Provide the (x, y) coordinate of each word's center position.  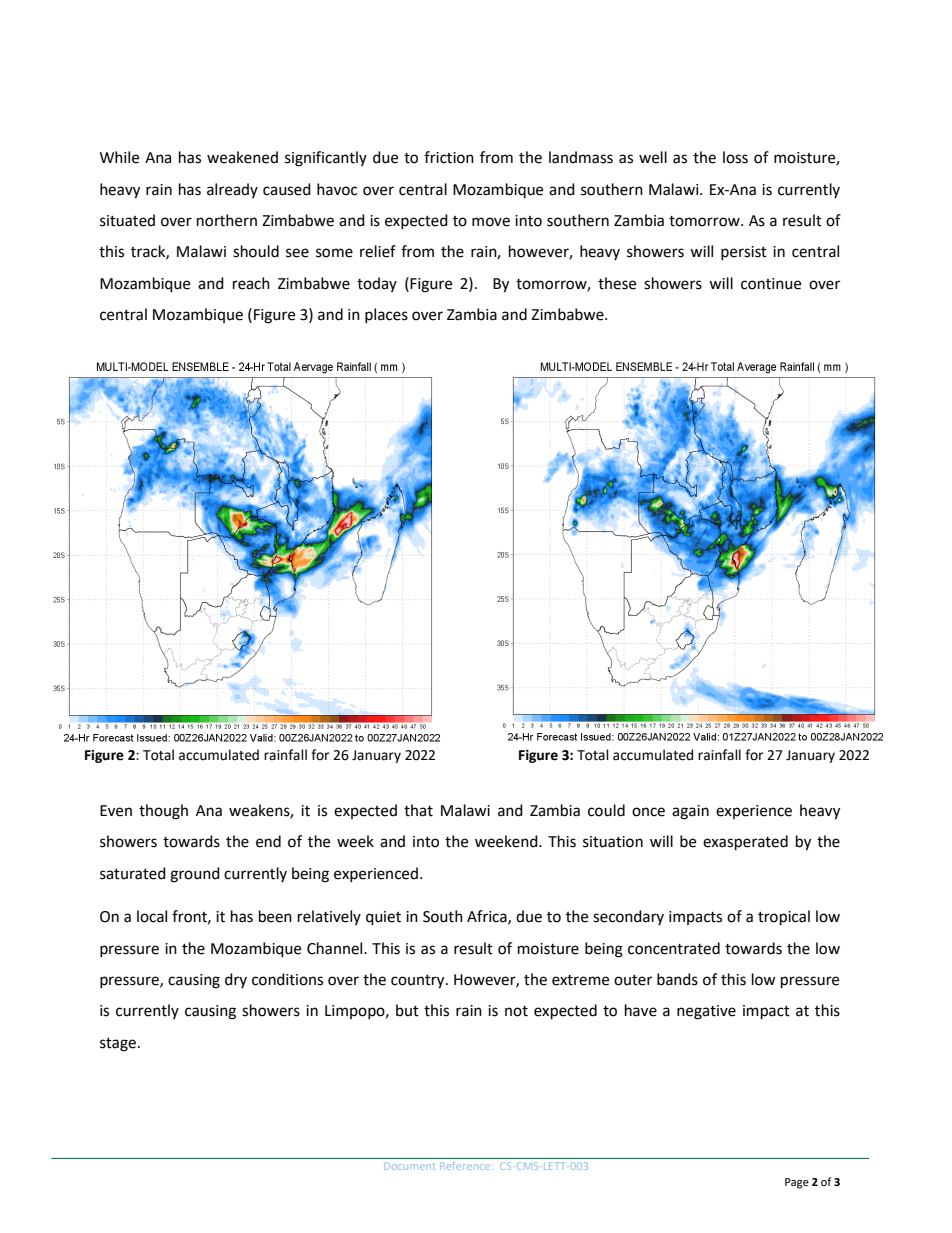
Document (409, 1166)
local (152, 916)
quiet (383, 918)
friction (449, 157)
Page (797, 1183)
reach (251, 283)
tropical (784, 918)
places (386, 315)
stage (118, 1045)
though (163, 812)
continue (771, 284)
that (418, 810)
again (690, 812)
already (232, 190)
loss (735, 157)
